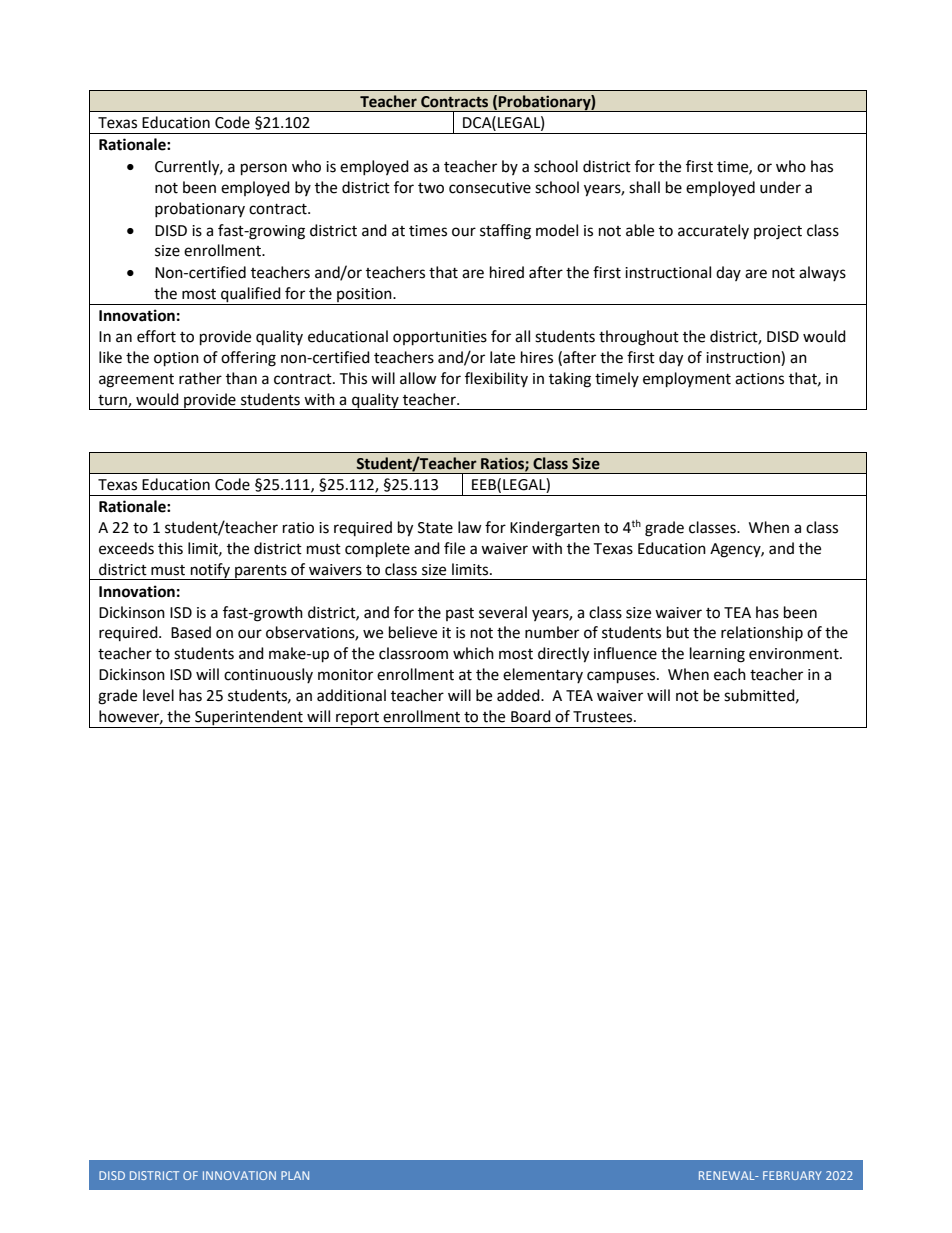 This image has height=1233, width=952. I want to click on consecutive, so click(490, 188).
